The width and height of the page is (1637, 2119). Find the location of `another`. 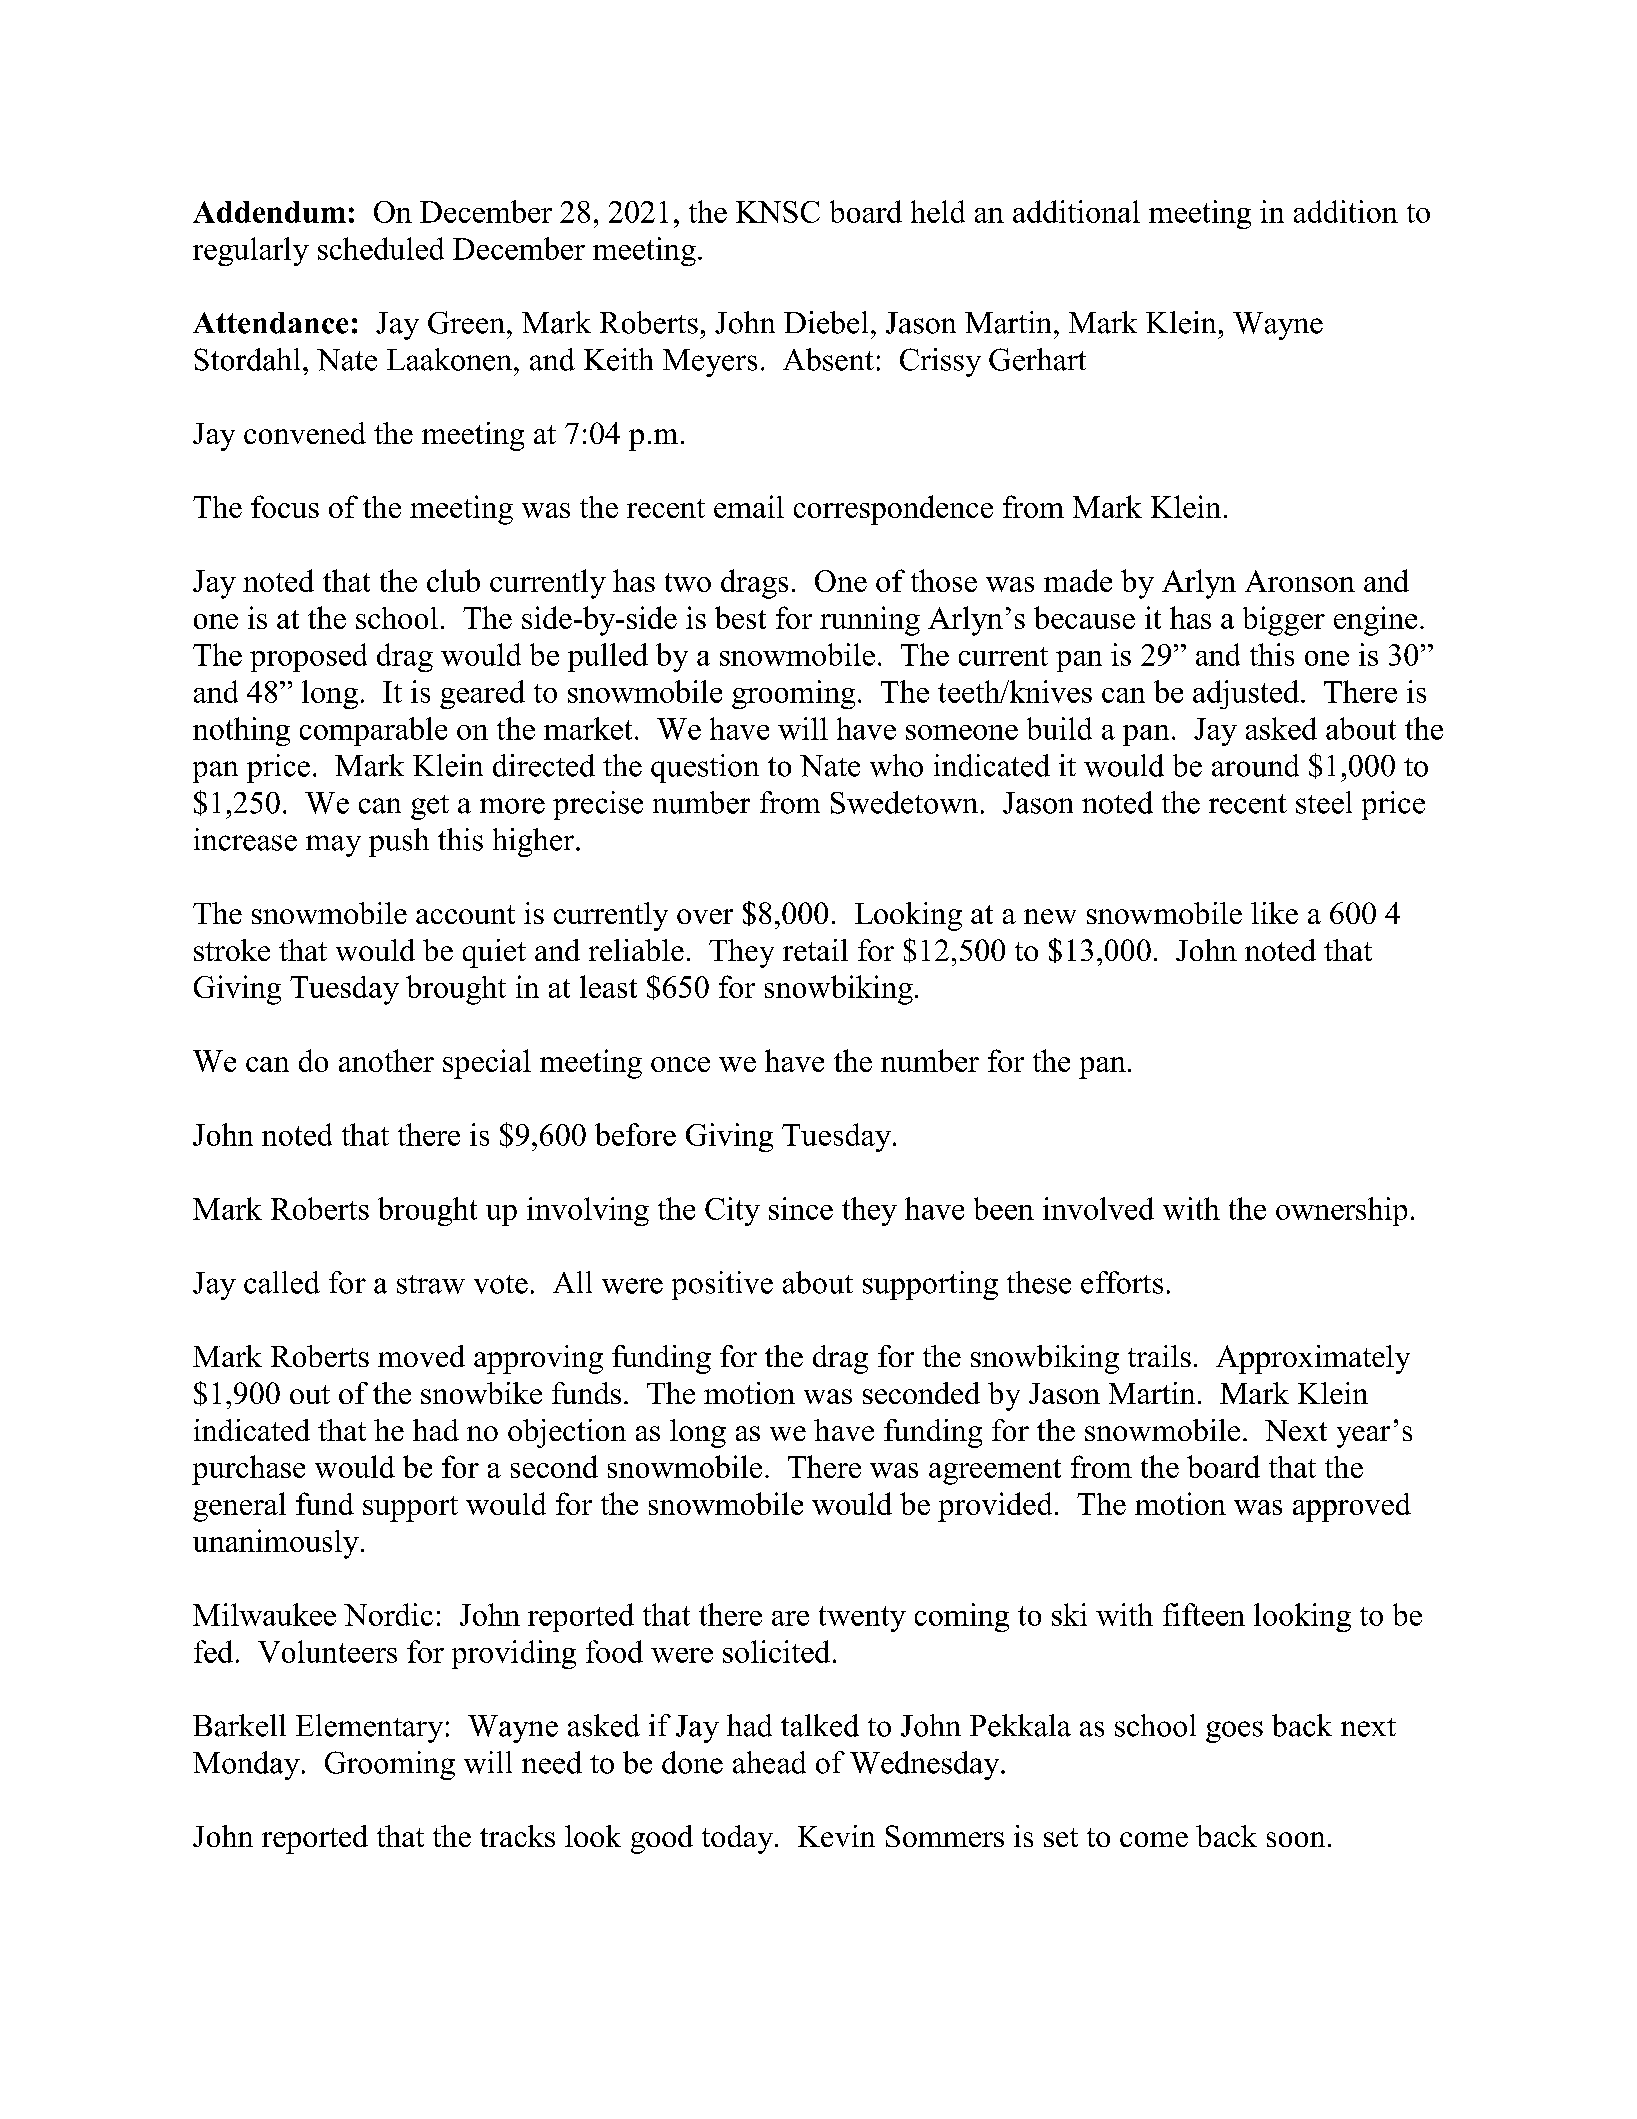

another is located at coordinates (386, 1060).
